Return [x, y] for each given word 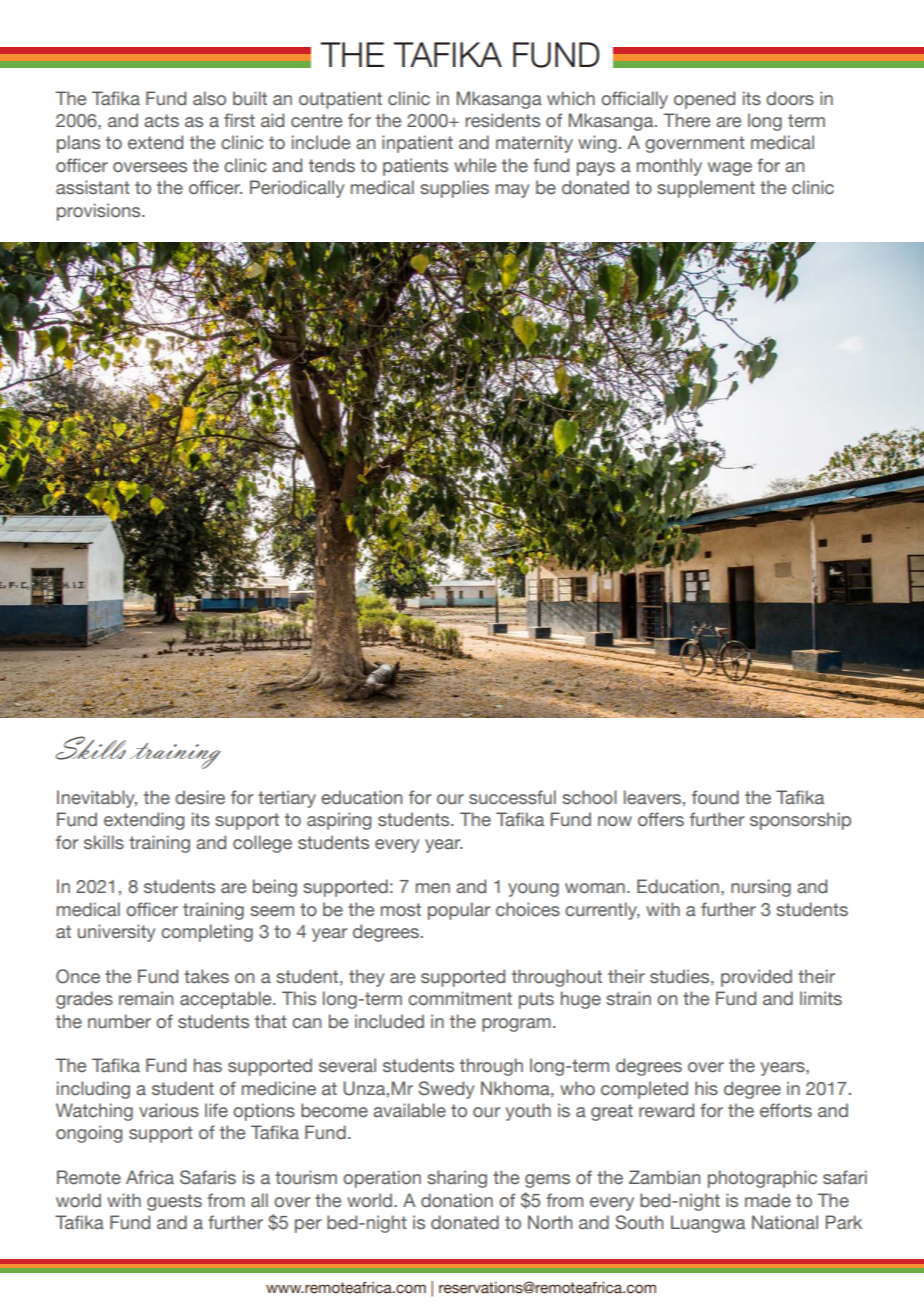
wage [730, 169]
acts [161, 121]
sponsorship [800, 821]
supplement [706, 189]
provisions [100, 212]
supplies [454, 189]
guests [174, 1202]
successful [512, 797]
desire [200, 797]
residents [503, 120]
